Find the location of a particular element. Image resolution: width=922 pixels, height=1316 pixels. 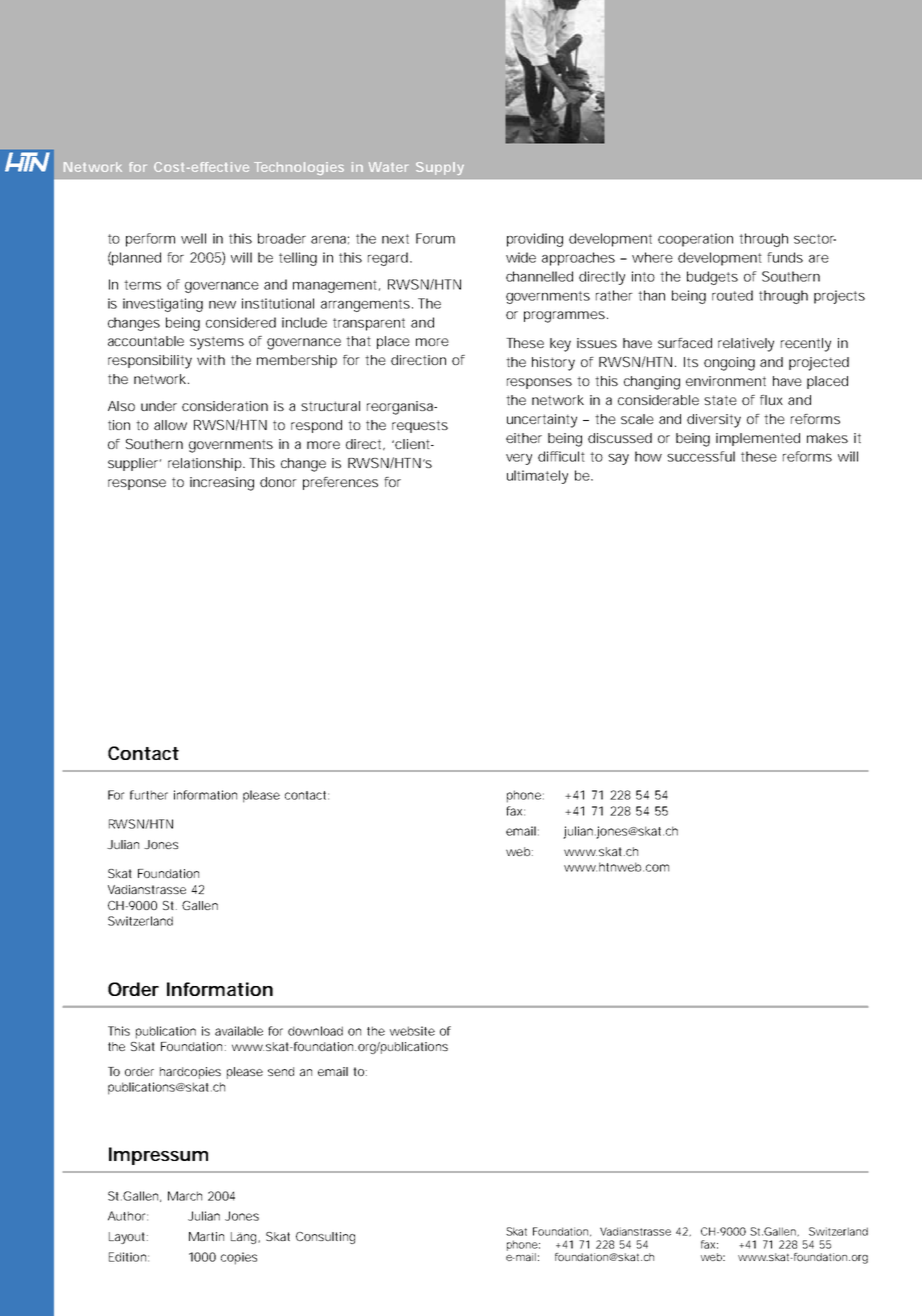

donor is located at coordinates (278, 482).
